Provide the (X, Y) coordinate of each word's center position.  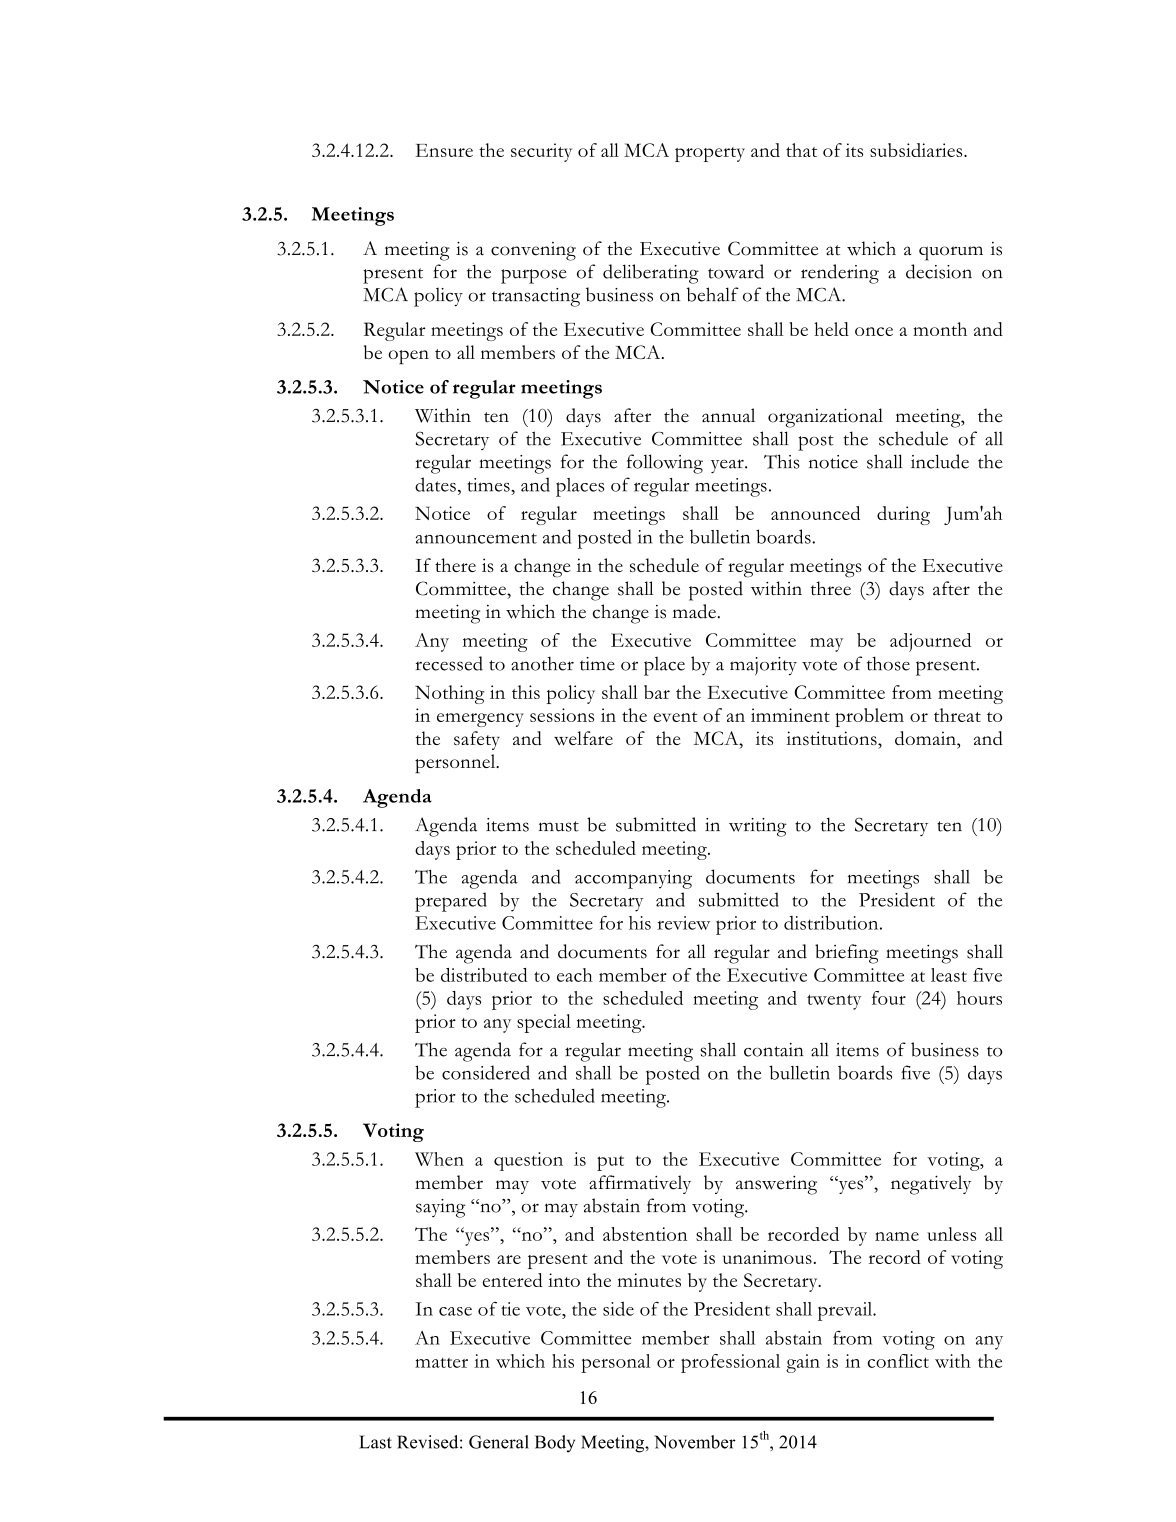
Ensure (444, 150)
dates (435, 484)
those (888, 663)
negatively (931, 1185)
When (439, 1159)
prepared (451, 902)
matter (441, 1363)
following (665, 464)
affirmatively (640, 1184)
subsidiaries (917, 150)
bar (657, 692)
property (710, 154)
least (949, 975)
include (940, 461)
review (683, 923)
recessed (449, 663)
